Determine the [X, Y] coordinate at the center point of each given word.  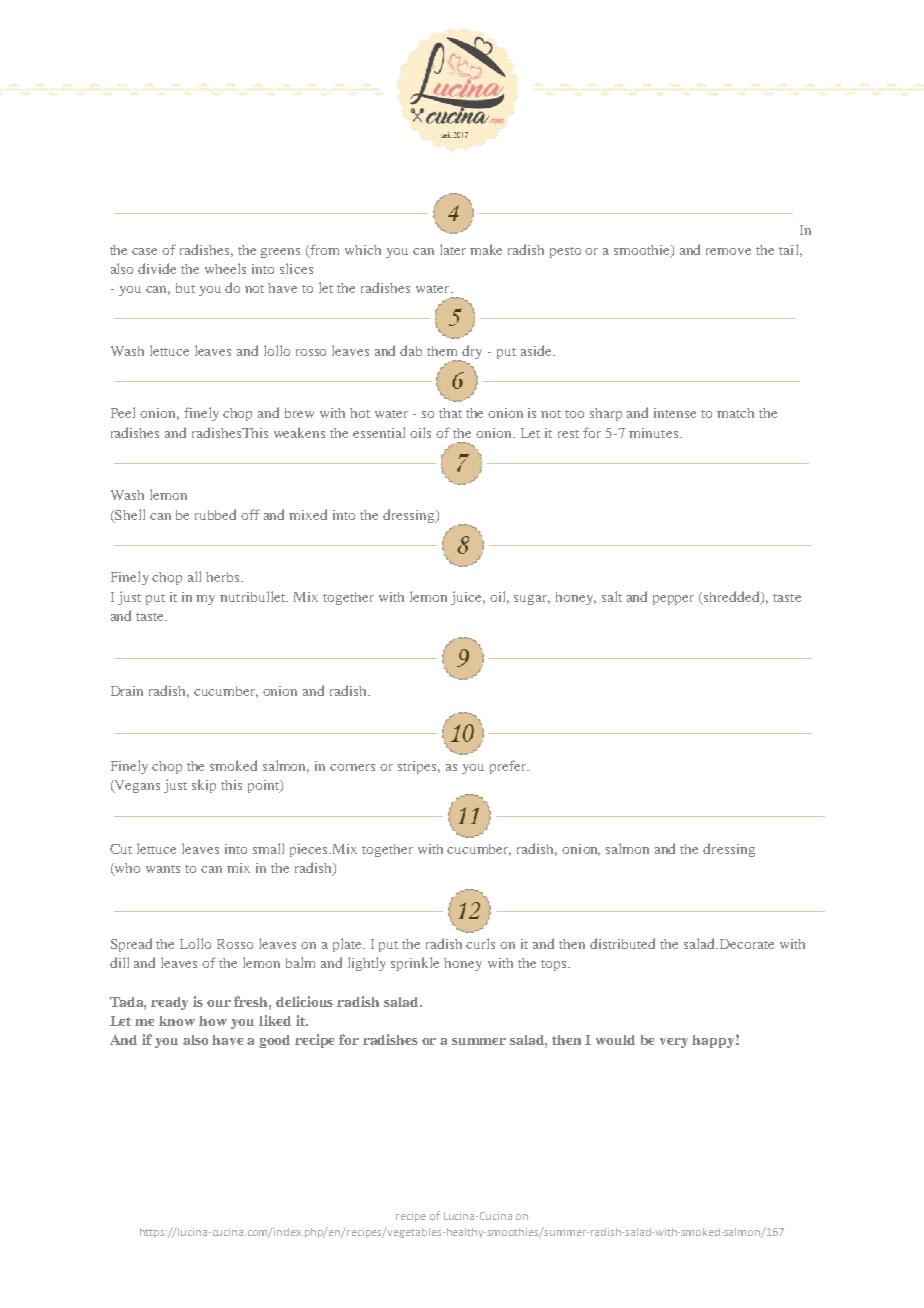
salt [612, 596]
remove [728, 251]
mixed [308, 514]
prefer [509, 767]
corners [352, 767]
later [453, 249]
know [177, 1021]
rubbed [215, 514]
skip [204, 786]
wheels [225, 268]
